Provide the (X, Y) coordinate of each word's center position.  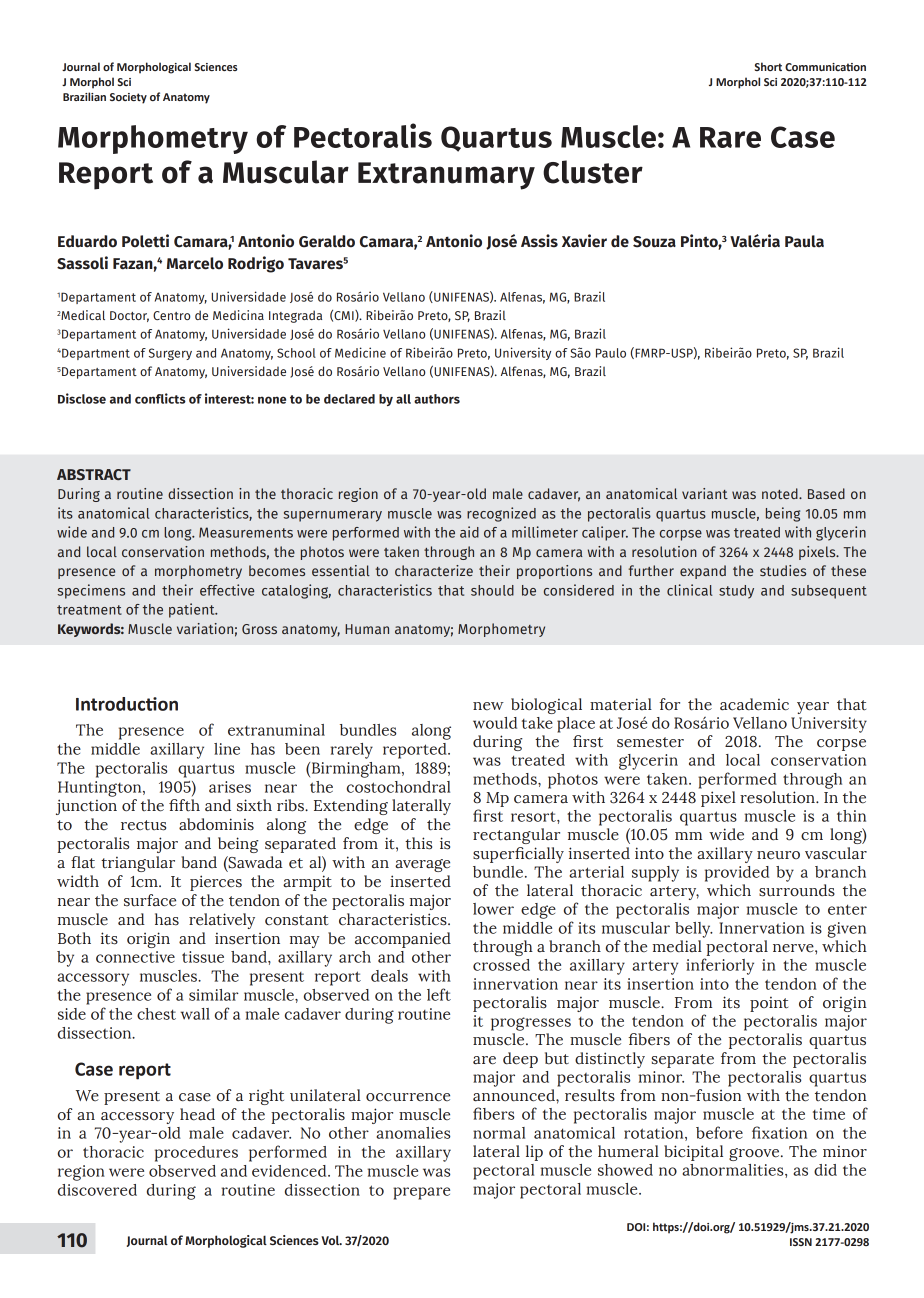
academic (754, 704)
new (488, 706)
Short (768, 66)
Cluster (593, 172)
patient (193, 610)
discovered (97, 1190)
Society (128, 98)
